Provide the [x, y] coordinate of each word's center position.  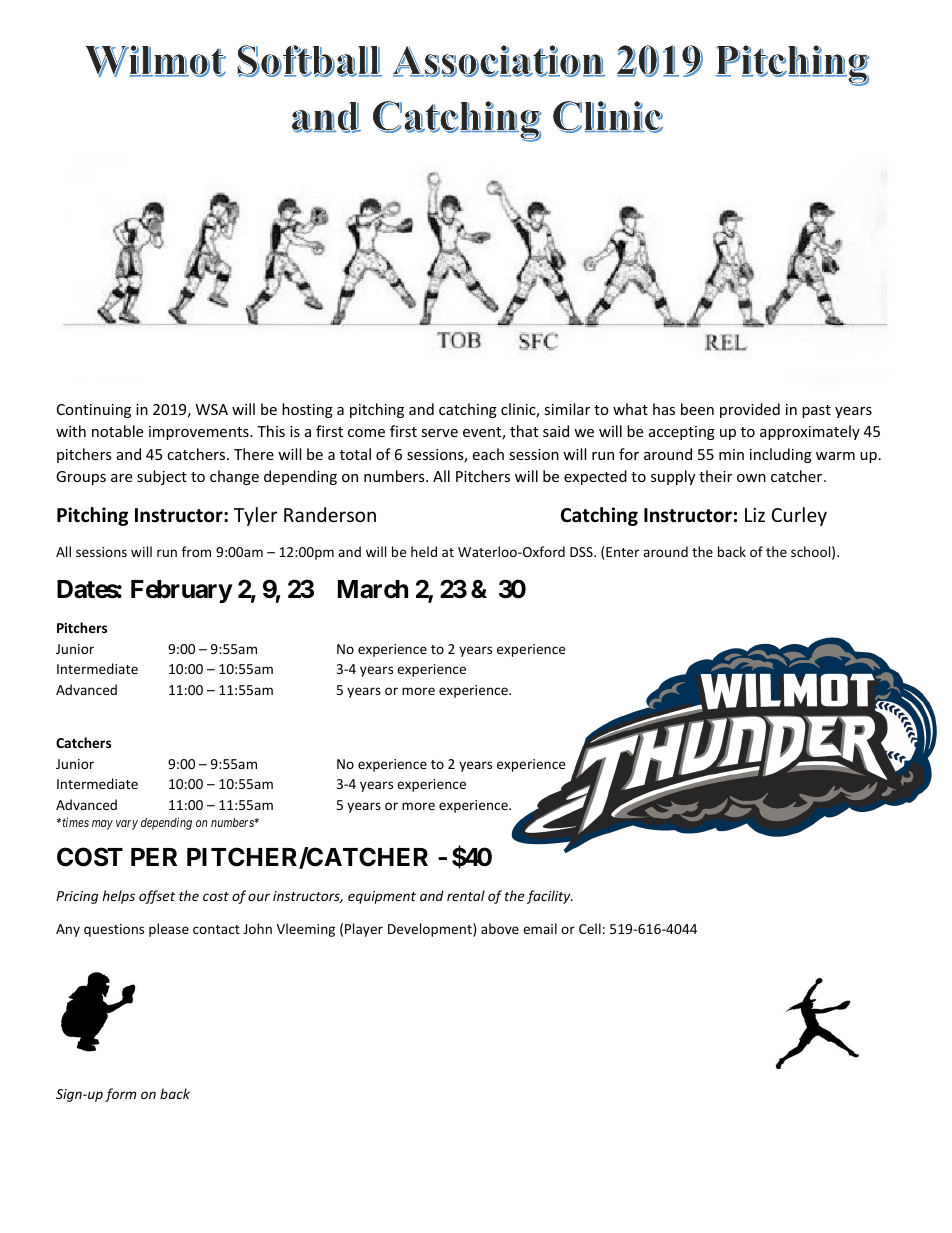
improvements [200, 433]
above [500, 928]
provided [750, 410]
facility [550, 897]
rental [466, 895]
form [120, 1095]
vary [127, 825]
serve [439, 433]
